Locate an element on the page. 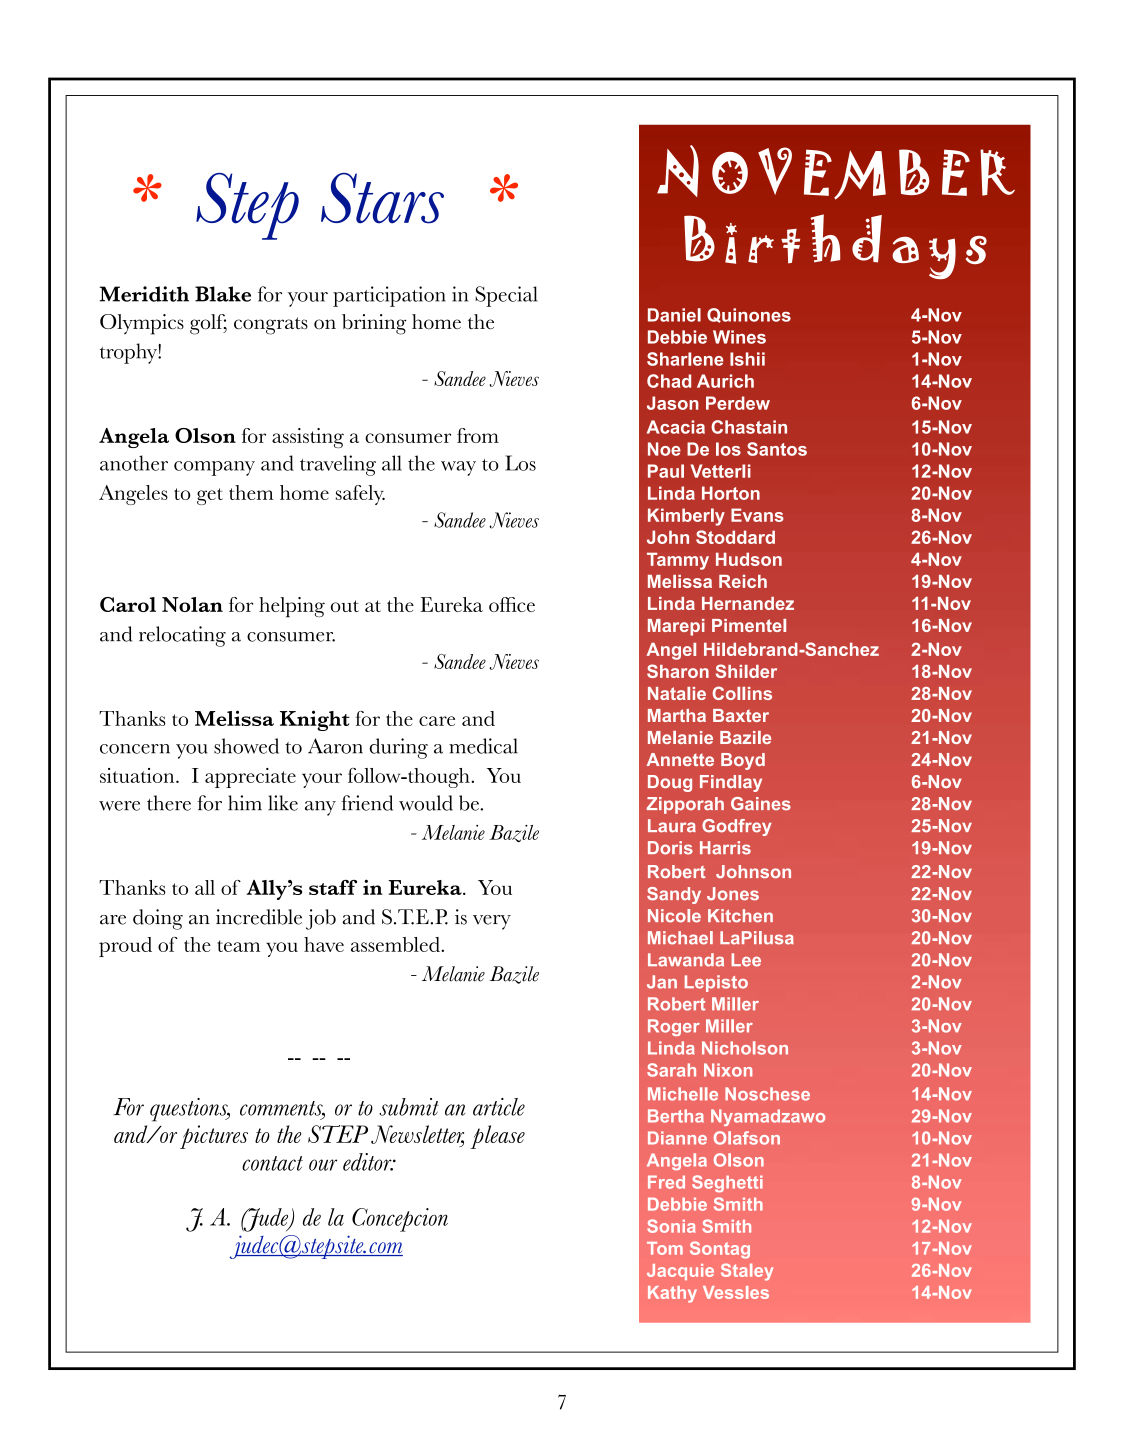 This document has width=1124, height=1455. very is located at coordinates (492, 922).
